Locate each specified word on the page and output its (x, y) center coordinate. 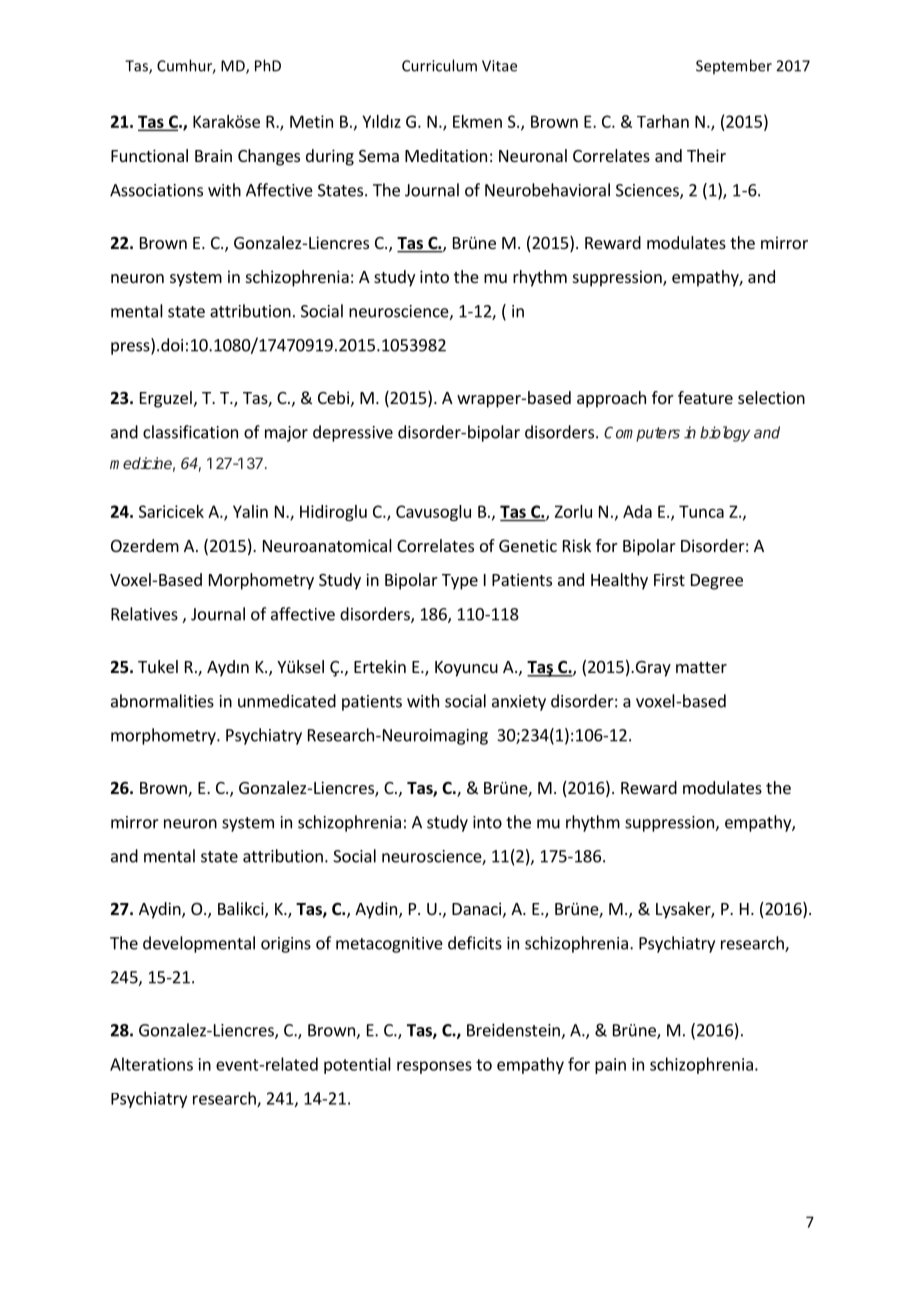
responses (434, 1067)
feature (705, 397)
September (734, 66)
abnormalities (162, 701)
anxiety (519, 703)
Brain (213, 155)
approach (611, 399)
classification (190, 432)
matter (701, 667)
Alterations (151, 1064)
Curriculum (439, 65)
